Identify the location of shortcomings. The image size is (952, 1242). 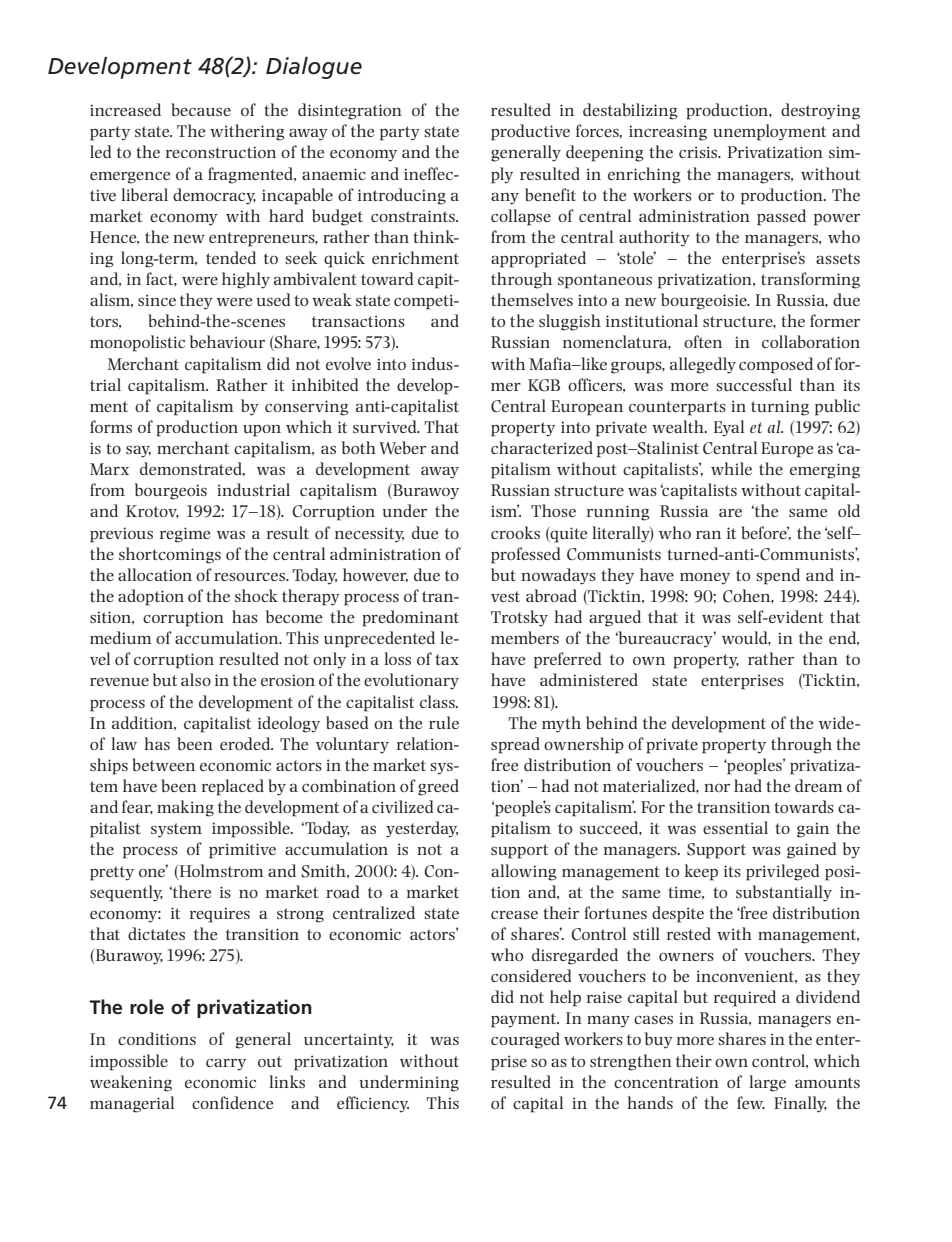
(170, 555).
